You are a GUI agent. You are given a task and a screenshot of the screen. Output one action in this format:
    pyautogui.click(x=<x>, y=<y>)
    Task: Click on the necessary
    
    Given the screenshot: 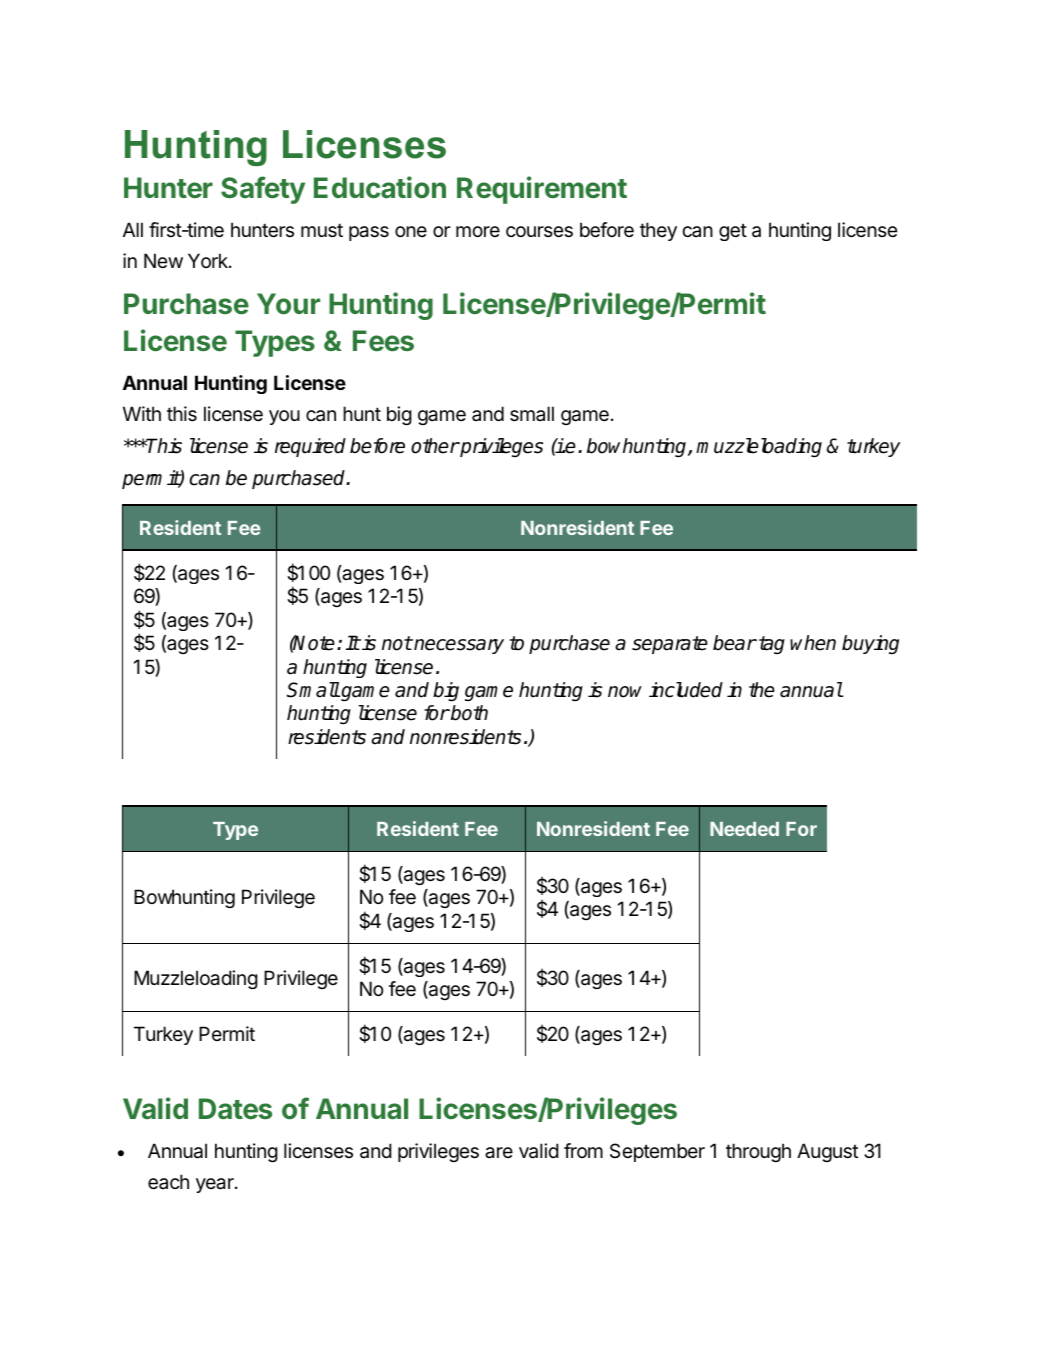 What is the action you would take?
    pyautogui.click(x=458, y=646)
